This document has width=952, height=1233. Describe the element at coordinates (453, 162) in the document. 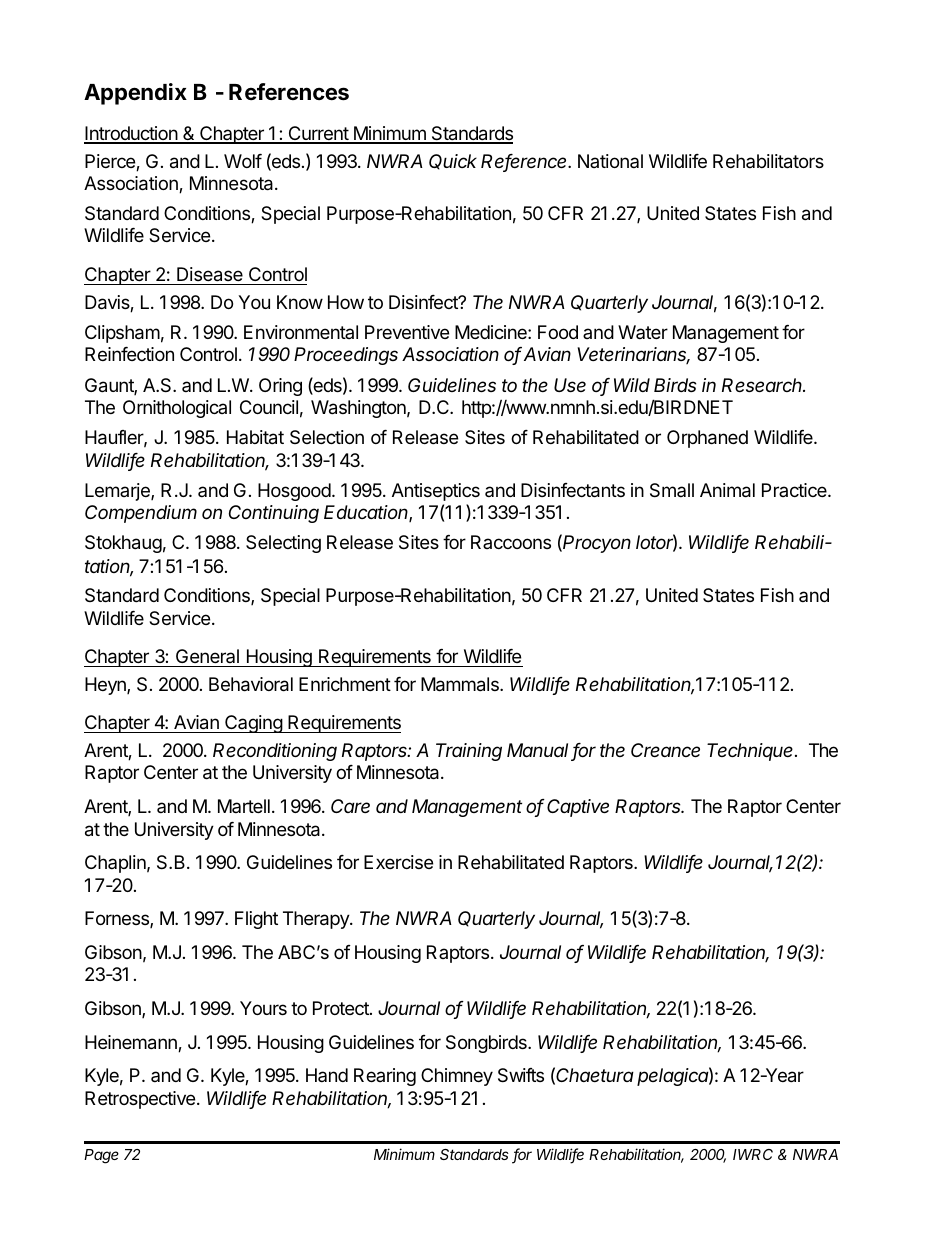

I see `Quick` at that location.
